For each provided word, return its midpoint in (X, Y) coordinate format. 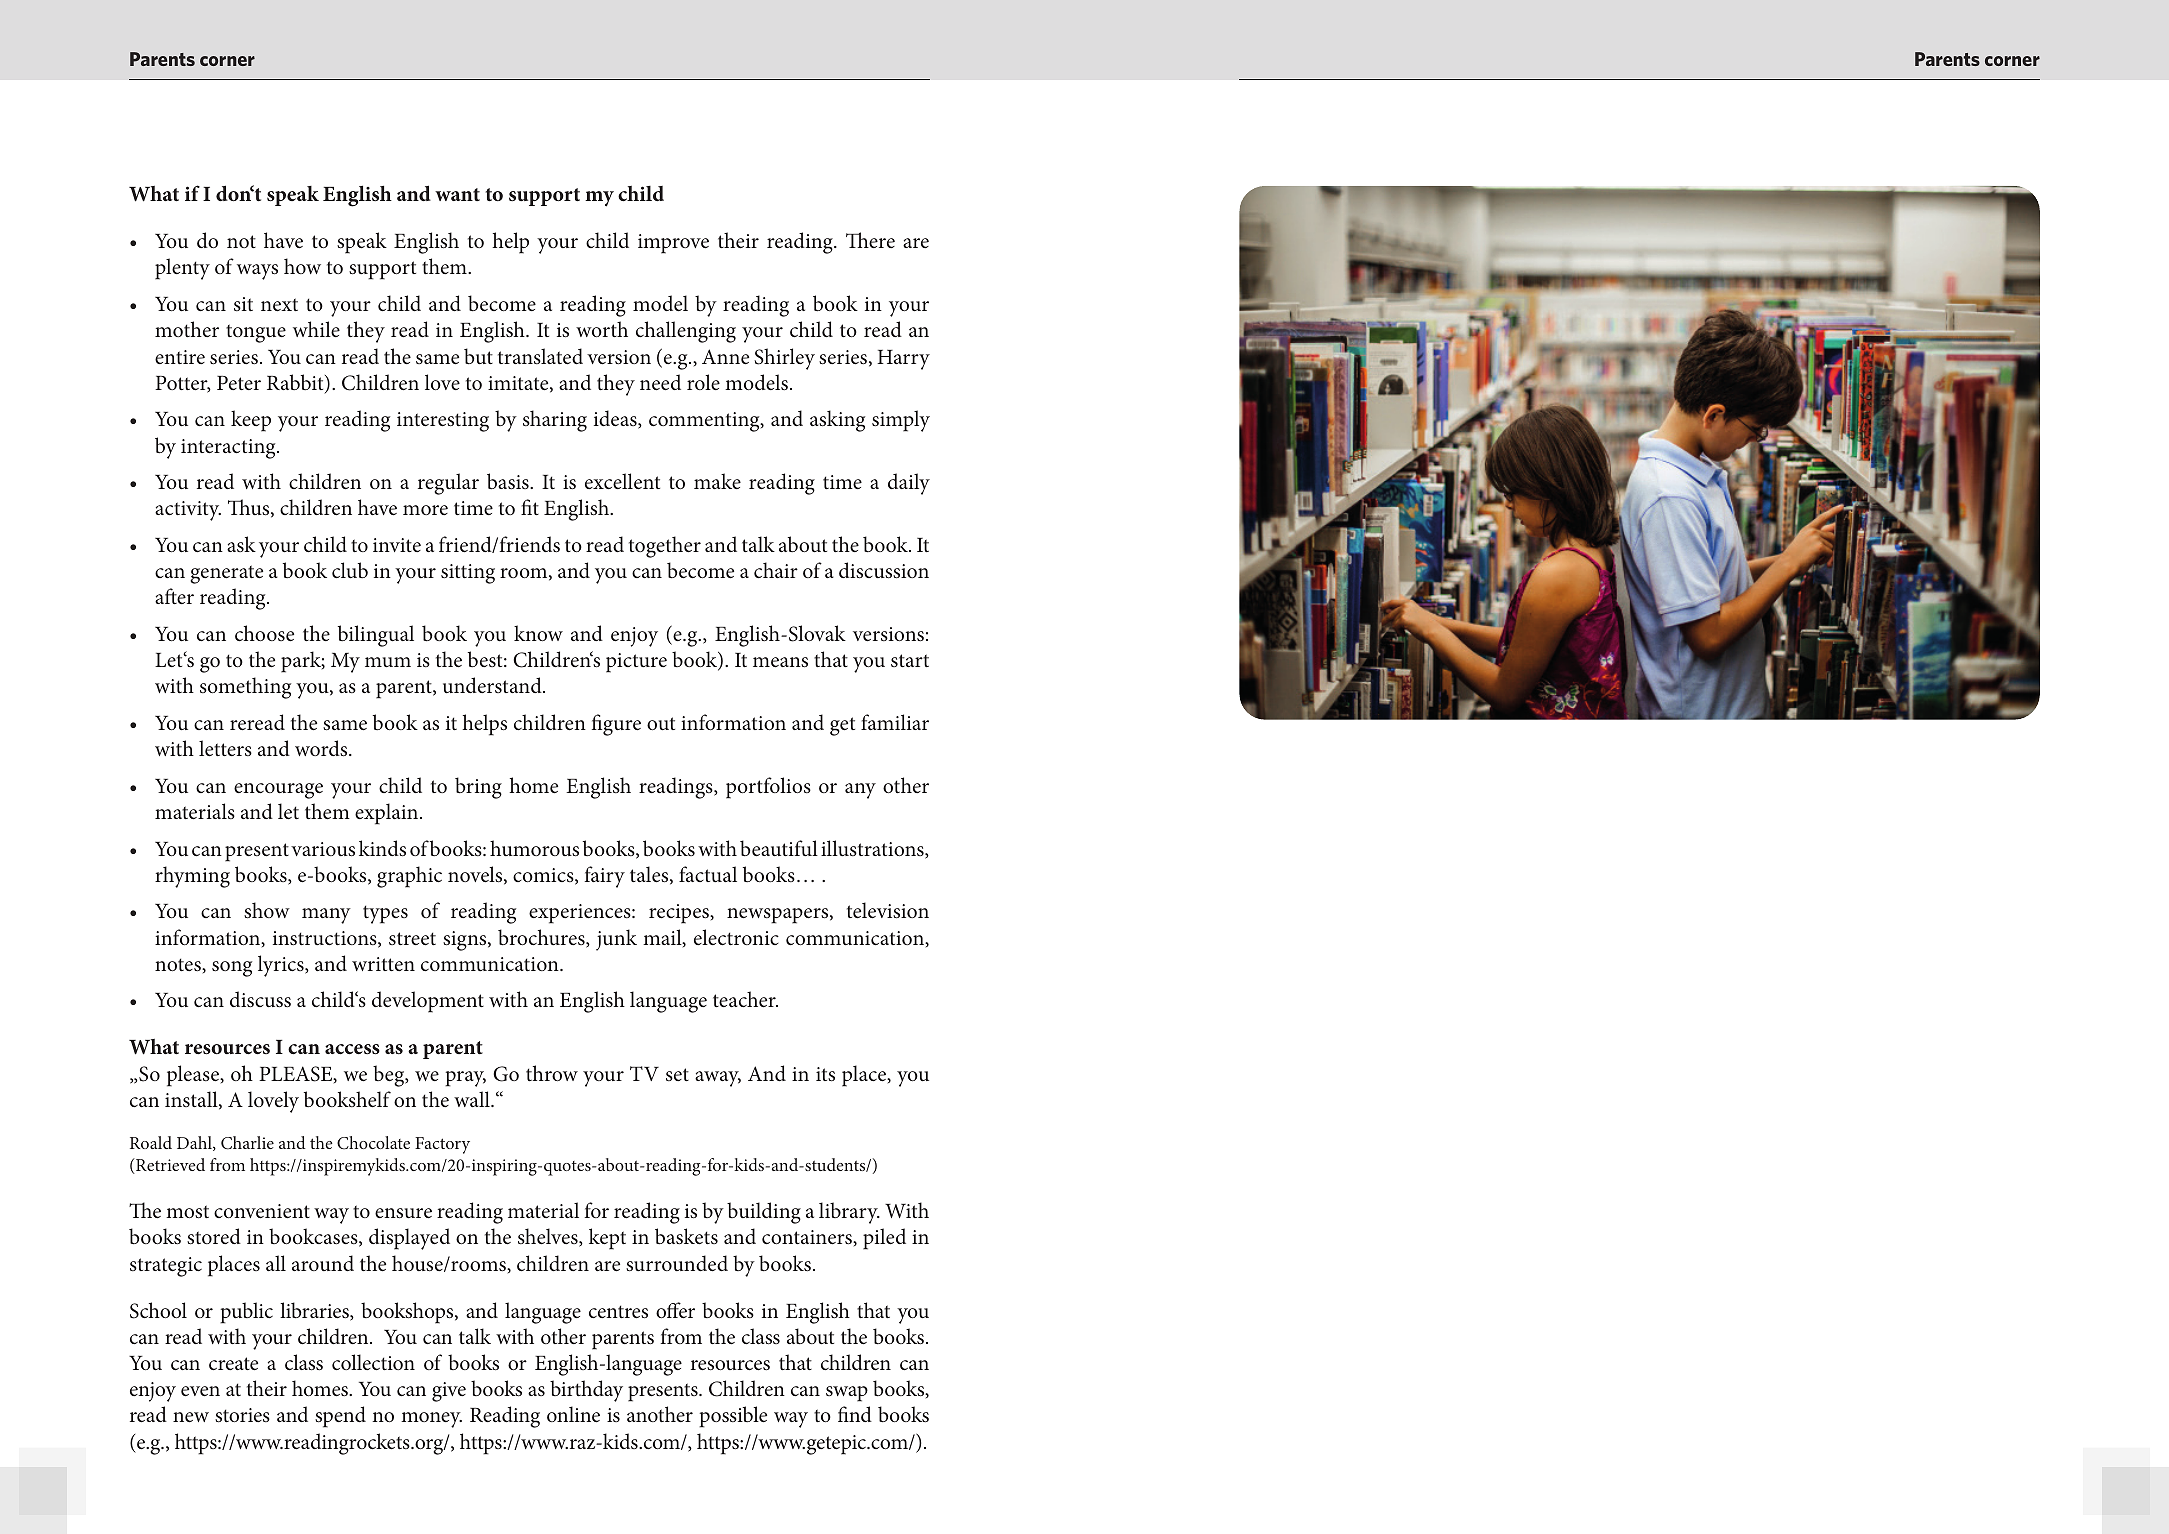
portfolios (768, 788)
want (457, 194)
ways (257, 272)
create (233, 1364)
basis (509, 481)
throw (552, 1073)
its (825, 1074)
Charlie (247, 1143)
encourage (278, 791)
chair (776, 570)
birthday (586, 1391)
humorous (534, 848)
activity (188, 511)
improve (673, 244)
